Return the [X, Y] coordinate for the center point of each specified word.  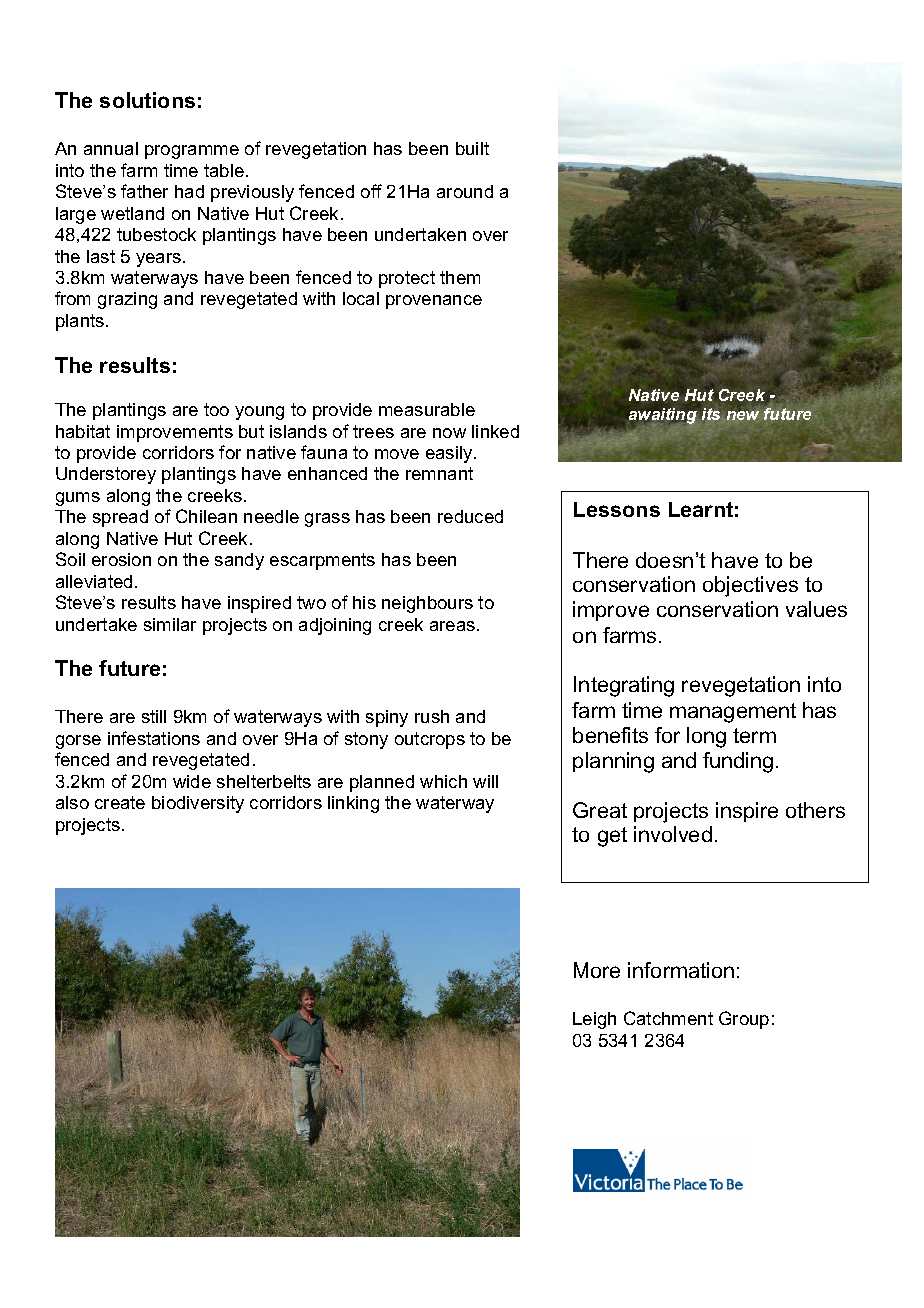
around [465, 191]
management [733, 713]
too [216, 409]
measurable [427, 409]
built [472, 148]
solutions [147, 100]
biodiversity [198, 804]
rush [432, 716]
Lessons [617, 509]
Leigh [594, 1020]
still [154, 716]
